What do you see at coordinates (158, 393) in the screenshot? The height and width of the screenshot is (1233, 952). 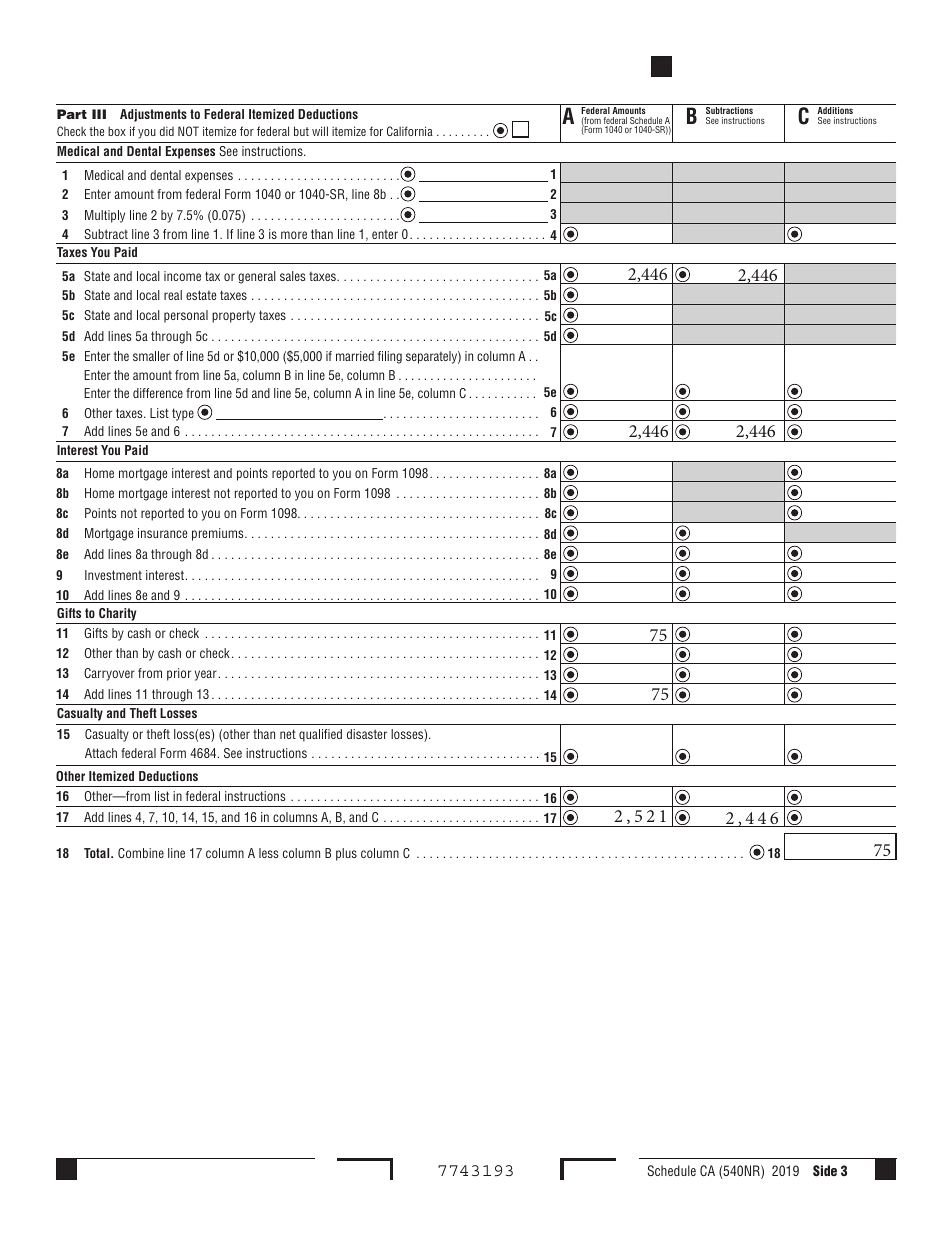 I see `difference` at bounding box center [158, 393].
